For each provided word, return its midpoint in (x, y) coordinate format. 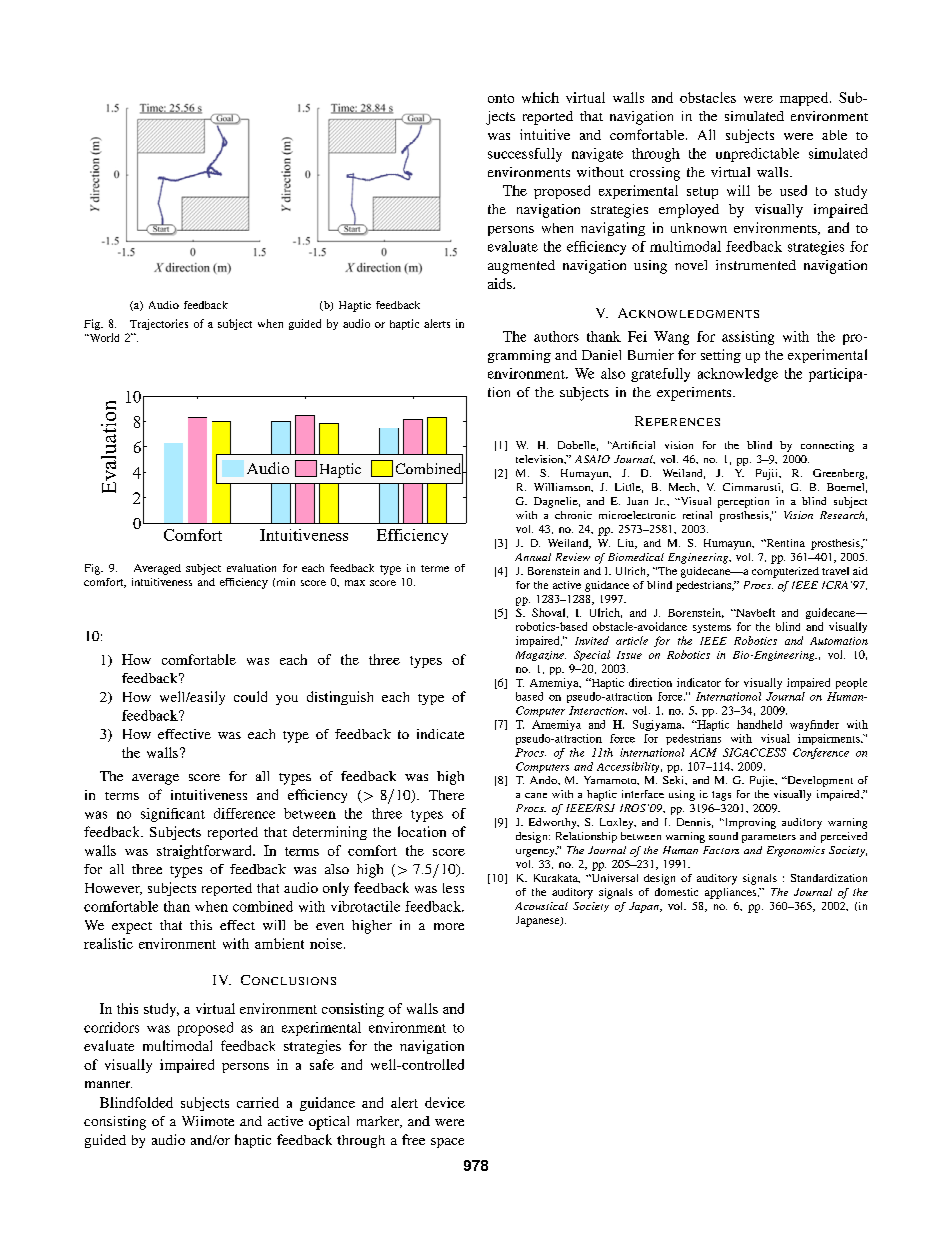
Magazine (541, 656)
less (453, 888)
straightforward (205, 852)
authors (556, 336)
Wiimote (208, 1121)
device (445, 1102)
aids (501, 283)
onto (501, 98)
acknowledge (738, 375)
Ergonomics (796, 851)
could (250, 696)
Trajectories (159, 324)
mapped (805, 99)
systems (712, 628)
